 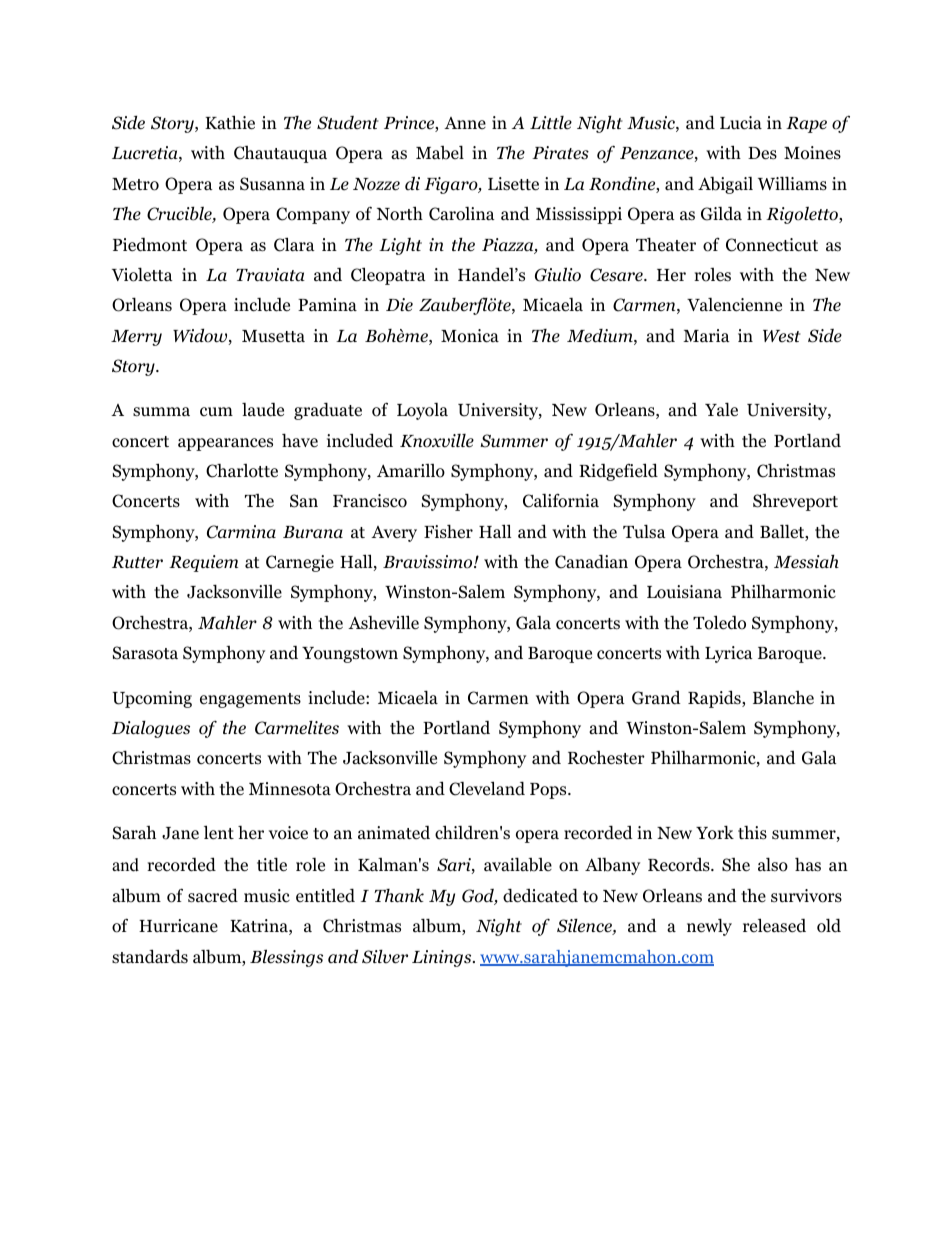 I want to click on Hurricane, so click(x=178, y=925).
